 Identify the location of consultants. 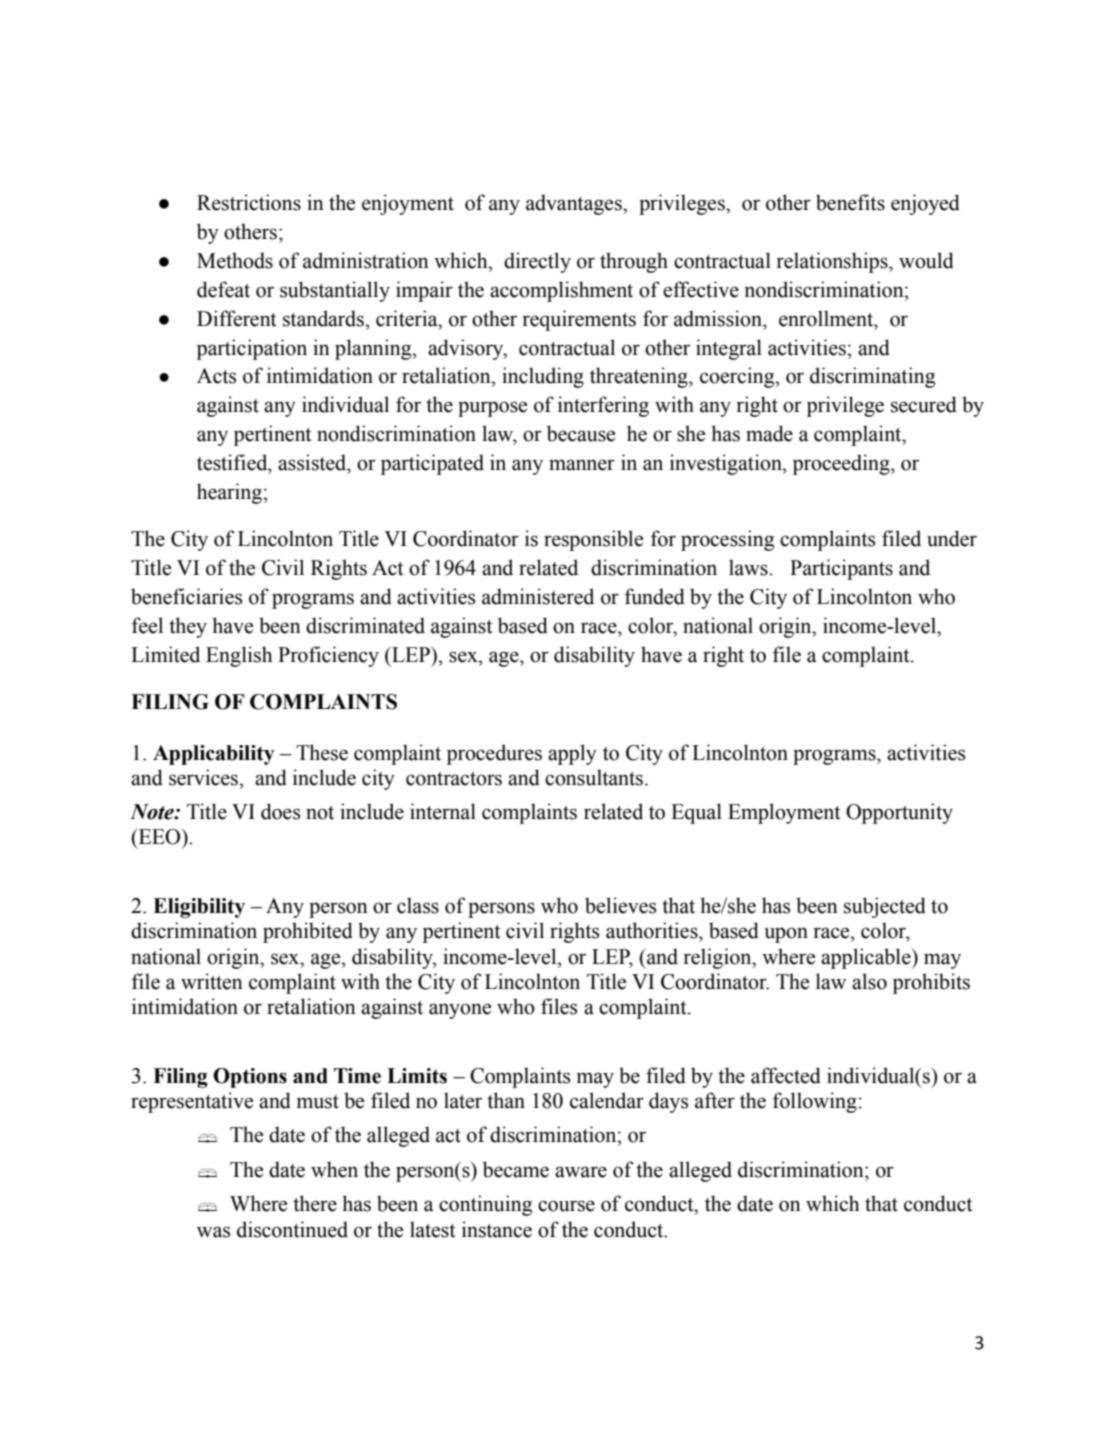
(594, 777).
